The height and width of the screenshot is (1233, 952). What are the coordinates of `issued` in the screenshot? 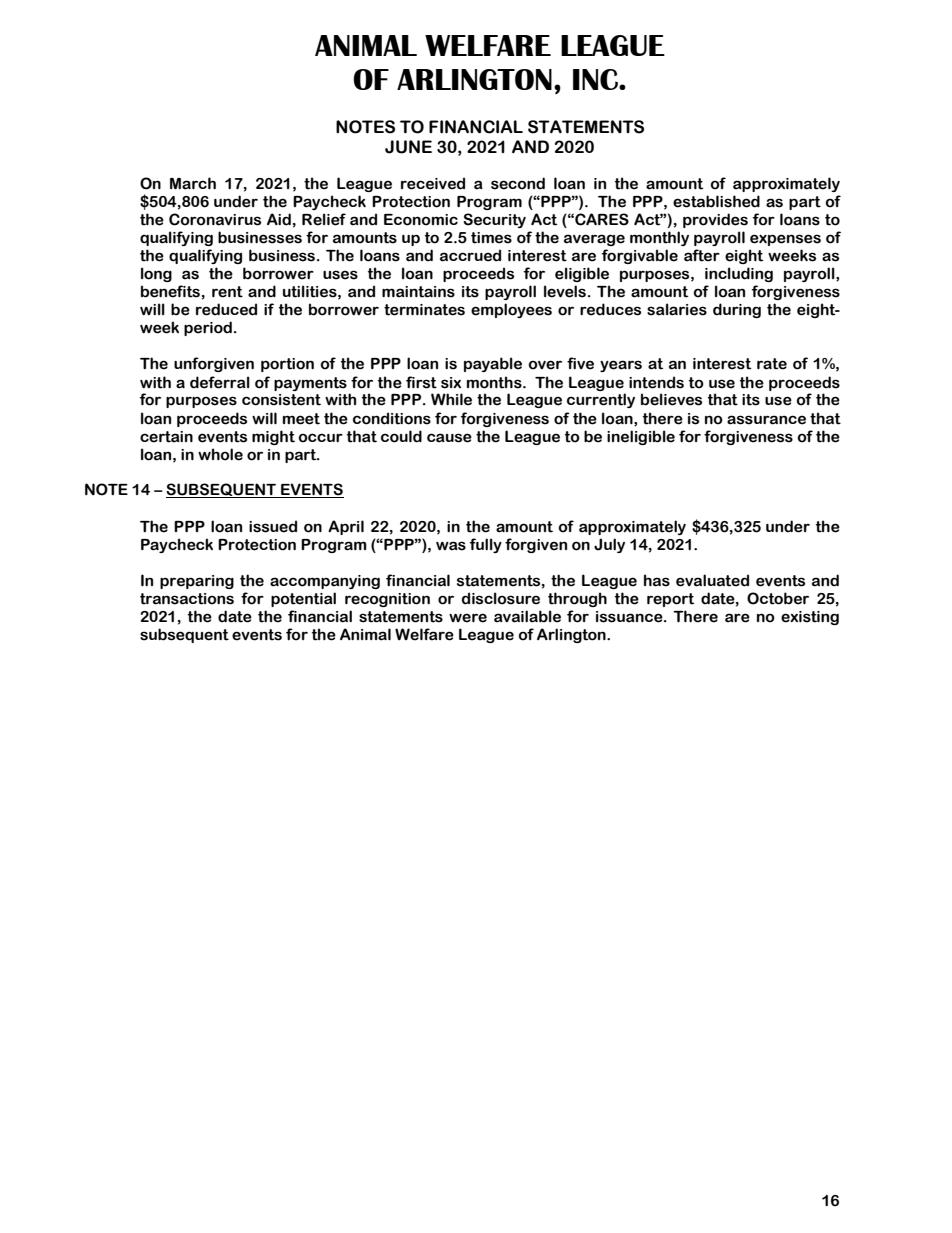 It's located at (273, 526).
